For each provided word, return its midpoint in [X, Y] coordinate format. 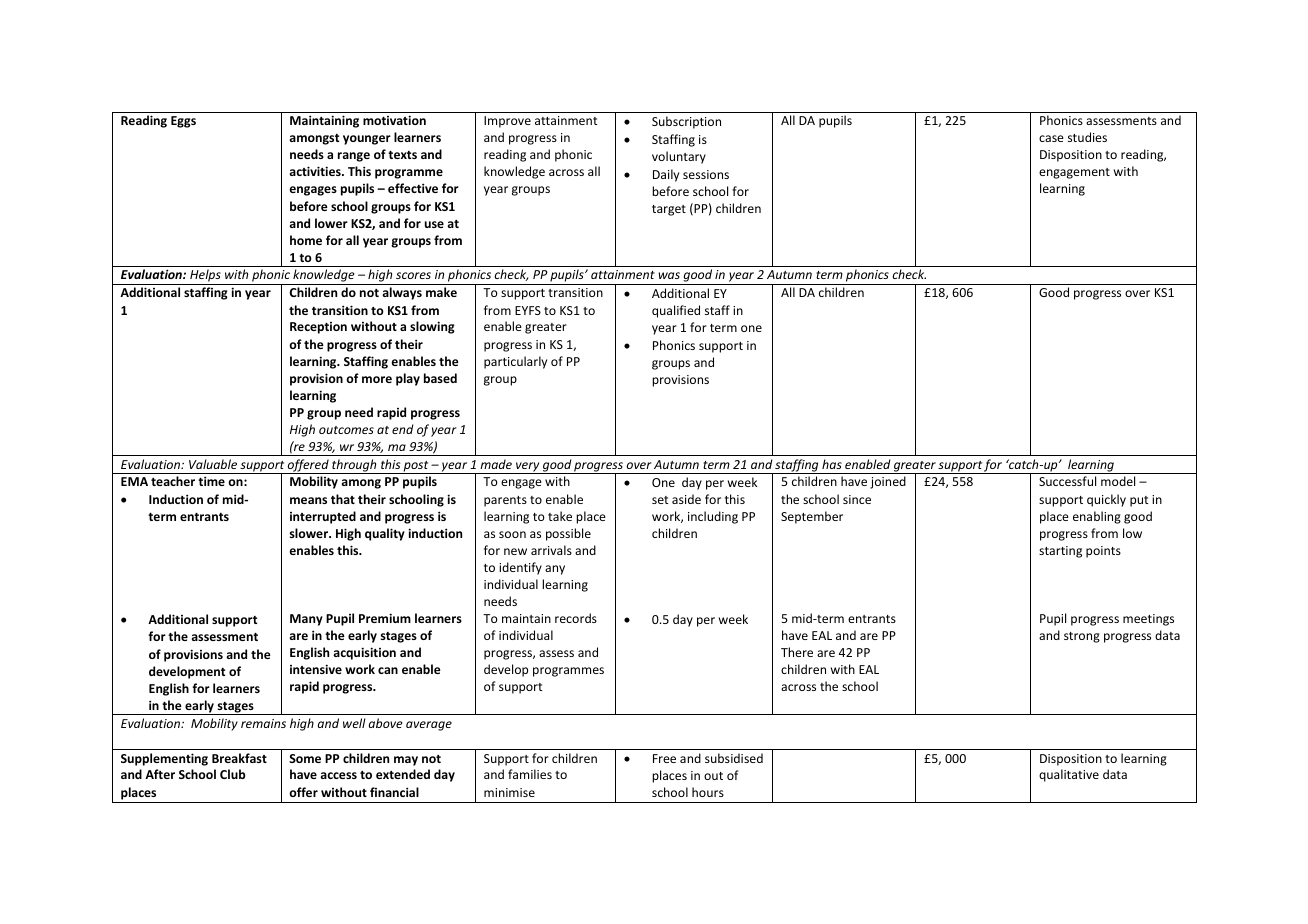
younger [367, 140]
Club [233, 774]
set [660, 500]
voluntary [679, 157]
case [1051, 138]
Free [664, 758]
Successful [1067, 481]
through [354, 466]
